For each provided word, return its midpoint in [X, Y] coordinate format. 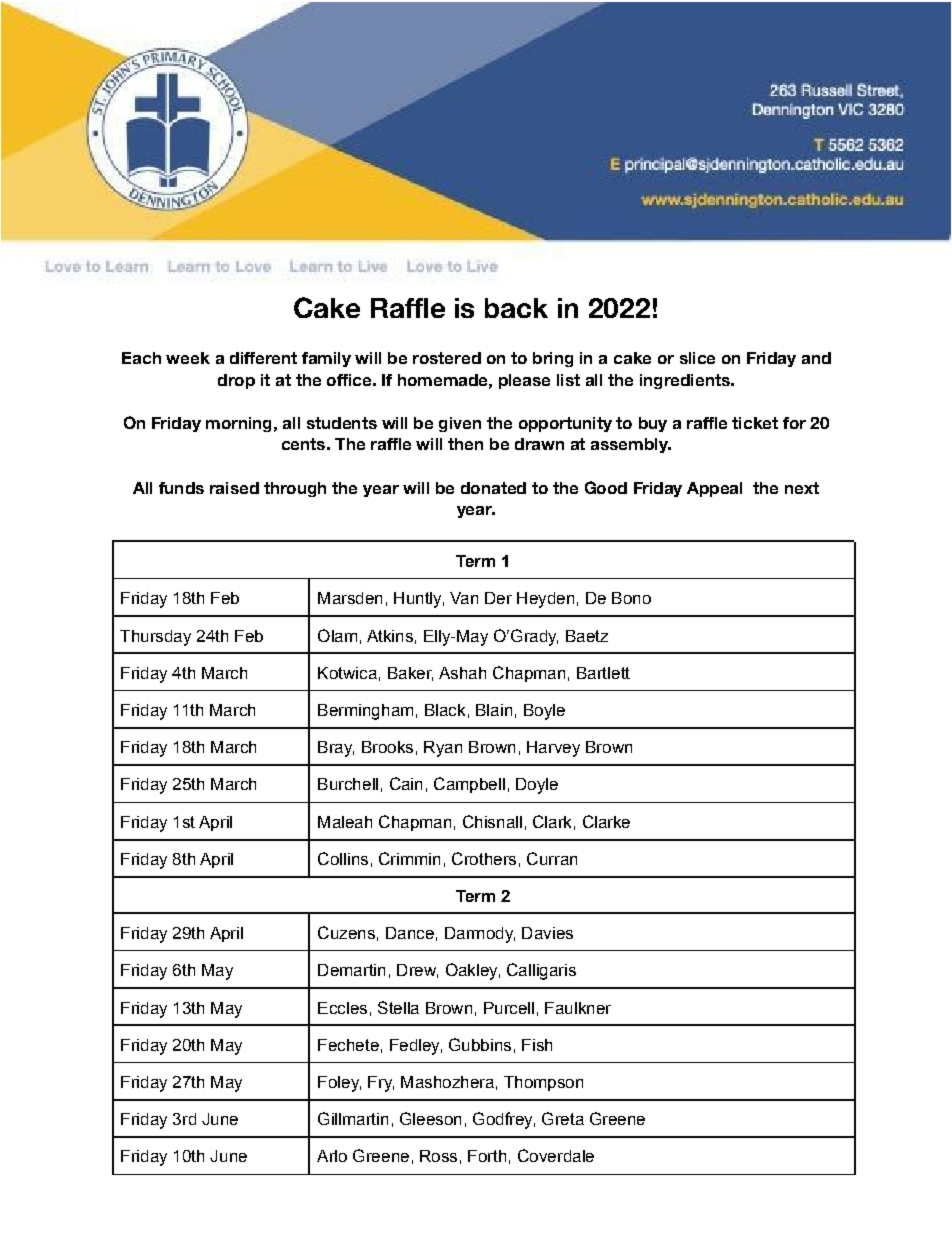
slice [697, 358]
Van [464, 598]
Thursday [155, 638]
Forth [487, 1156]
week [188, 358]
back [516, 308]
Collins [343, 858]
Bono [631, 598]
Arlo [332, 1156]
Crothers [484, 858]
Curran [552, 858]
